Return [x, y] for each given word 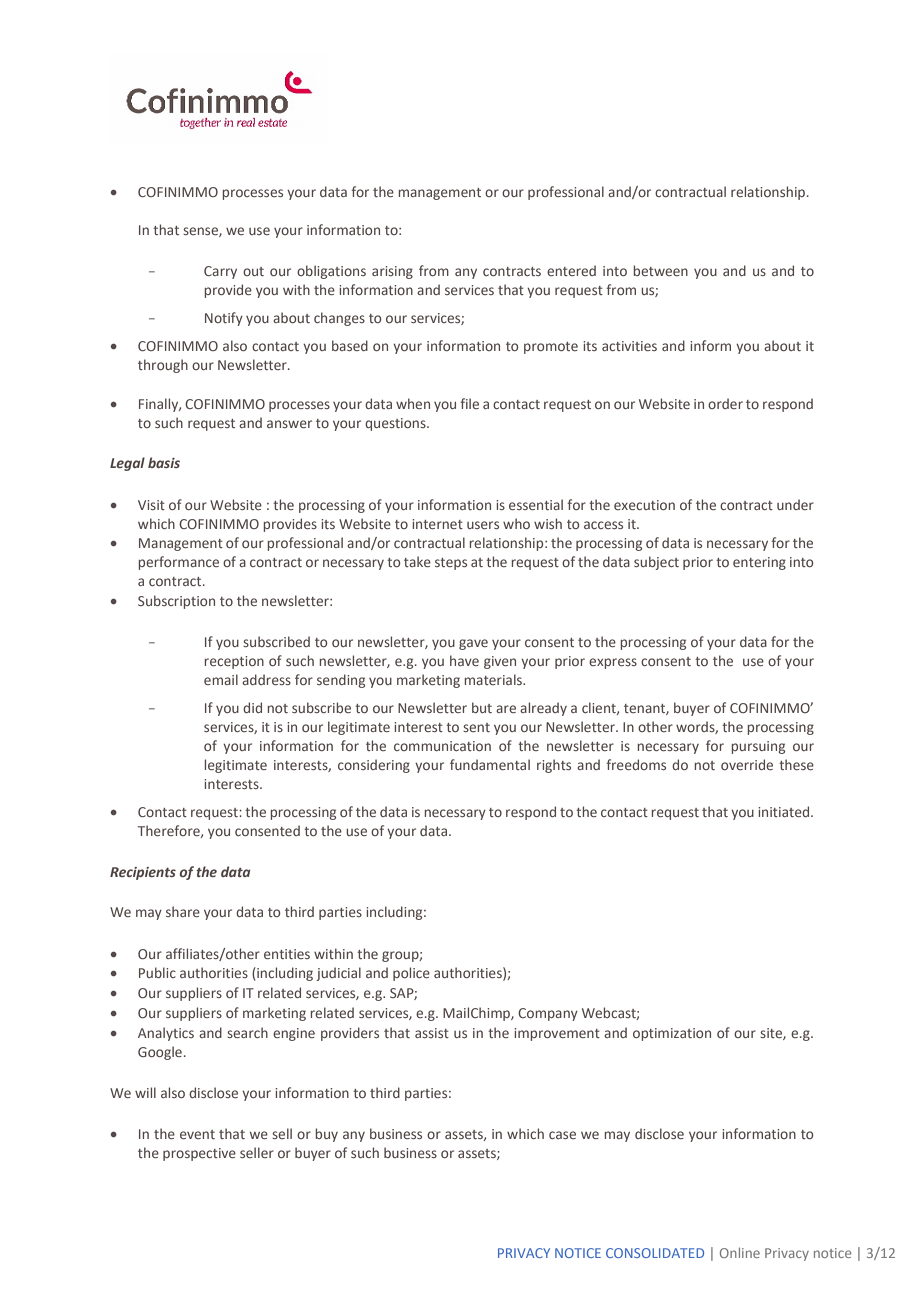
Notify [224, 319]
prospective [199, 1154]
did [252, 707]
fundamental [490, 764]
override [747, 764]
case [562, 1135]
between [661, 270]
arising [392, 272]
